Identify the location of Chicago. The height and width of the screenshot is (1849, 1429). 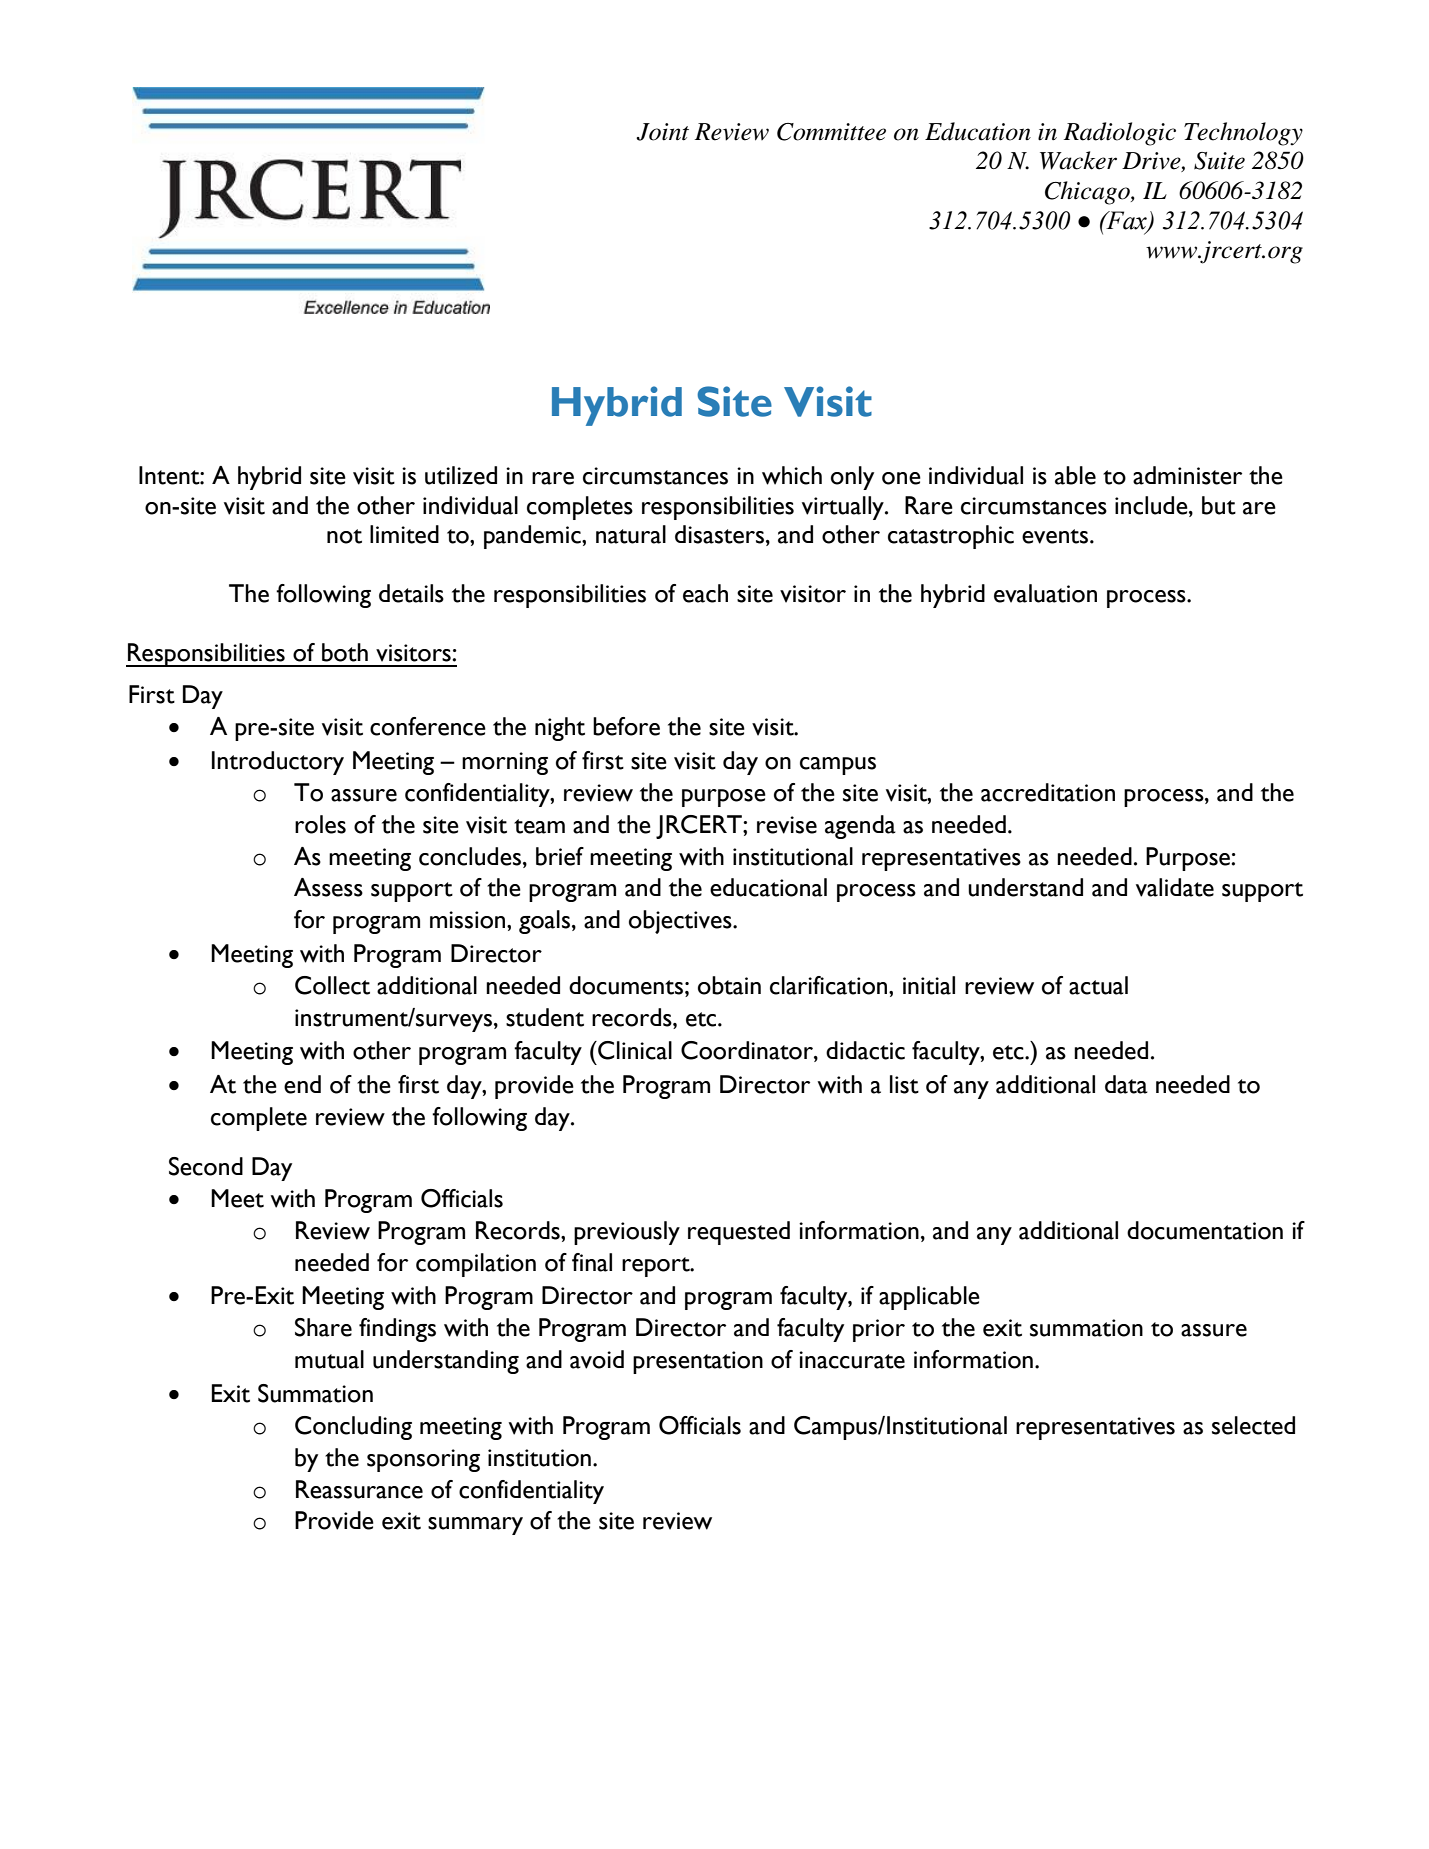
(1088, 193).
